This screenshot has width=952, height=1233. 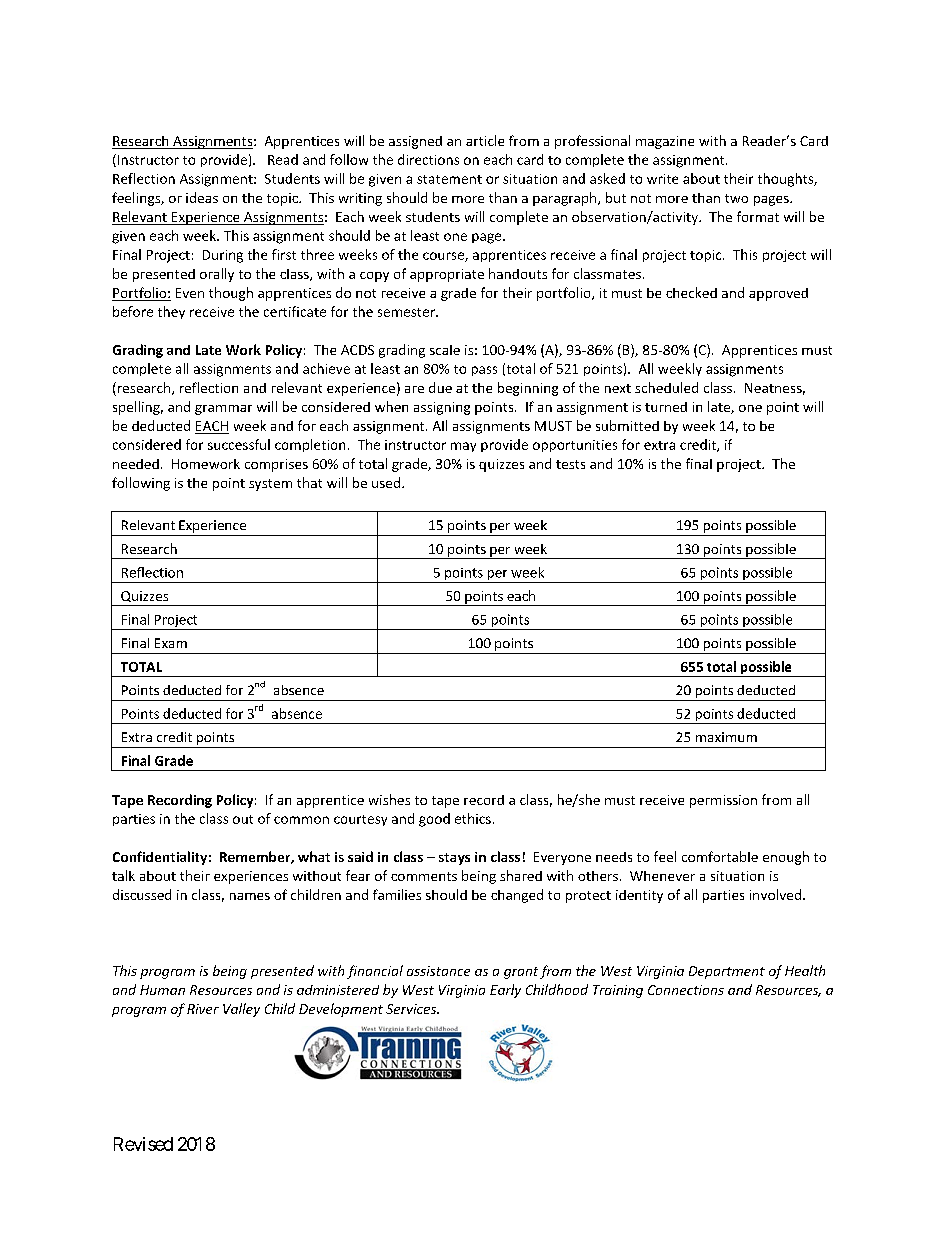 What do you see at coordinates (726, 737) in the screenshot?
I see `maximum` at bounding box center [726, 737].
